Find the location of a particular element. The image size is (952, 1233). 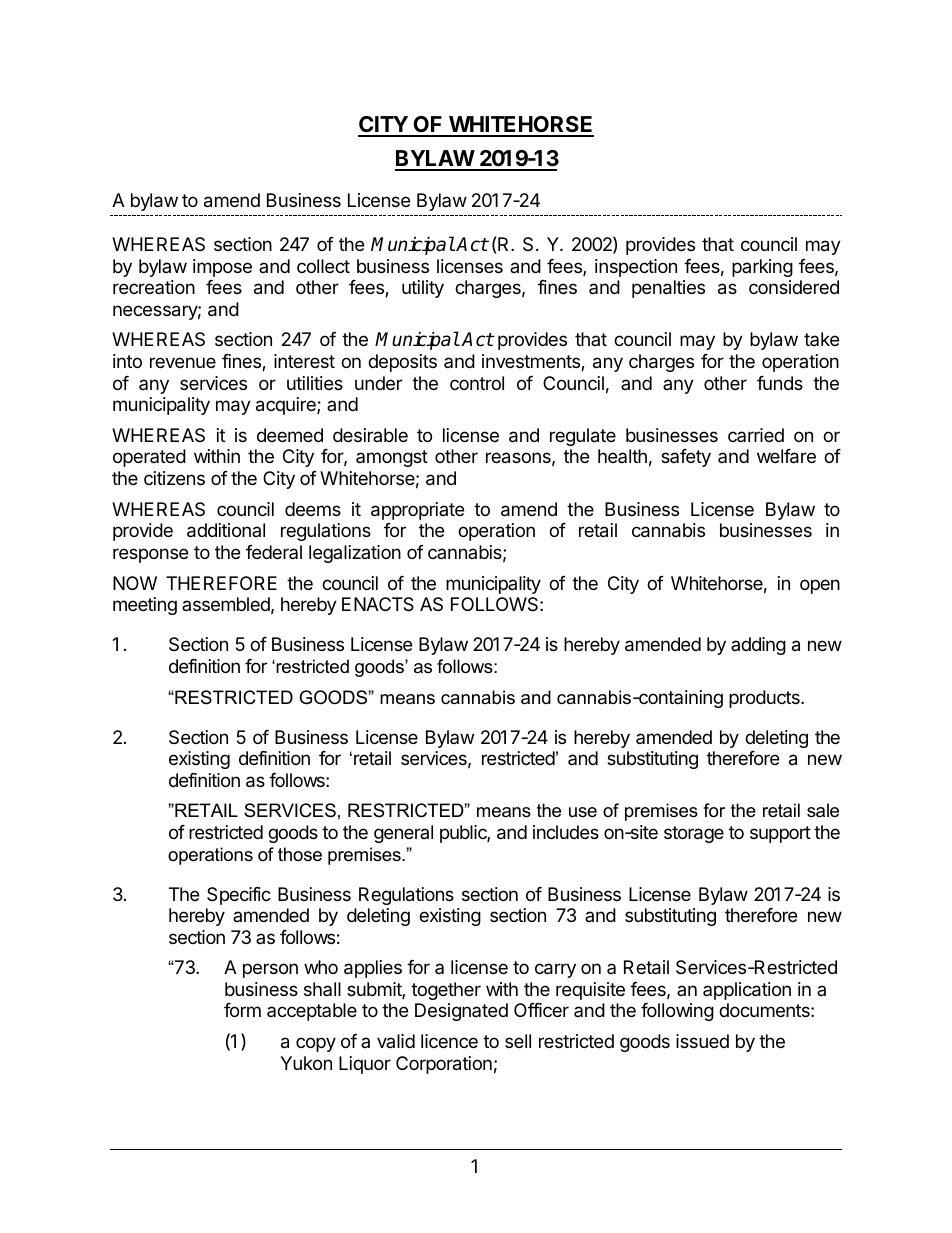

appropriate is located at coordinates (417, 511).
